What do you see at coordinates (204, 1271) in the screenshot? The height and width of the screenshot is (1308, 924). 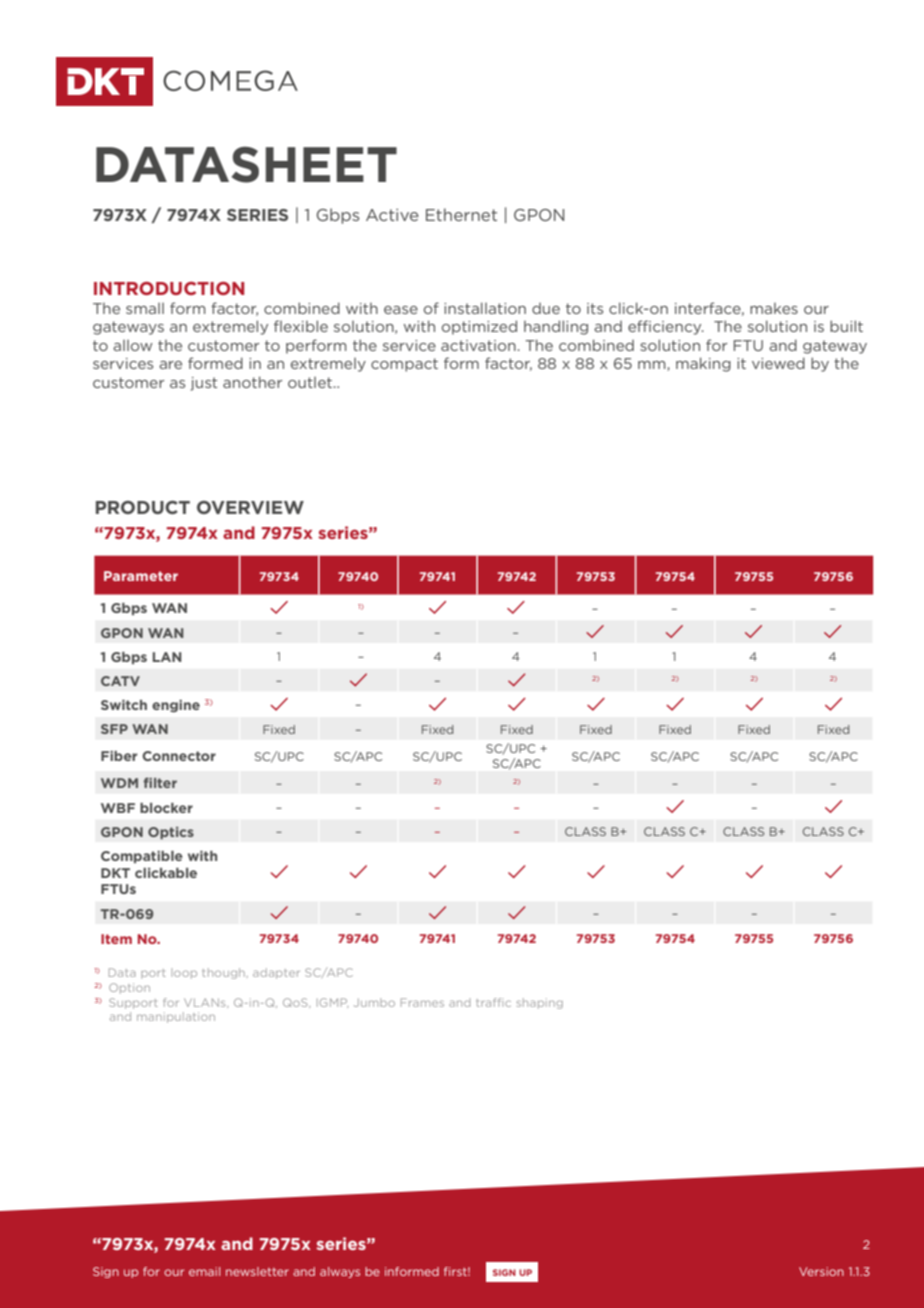 I see `email` at bounding box center [204, 1271].
